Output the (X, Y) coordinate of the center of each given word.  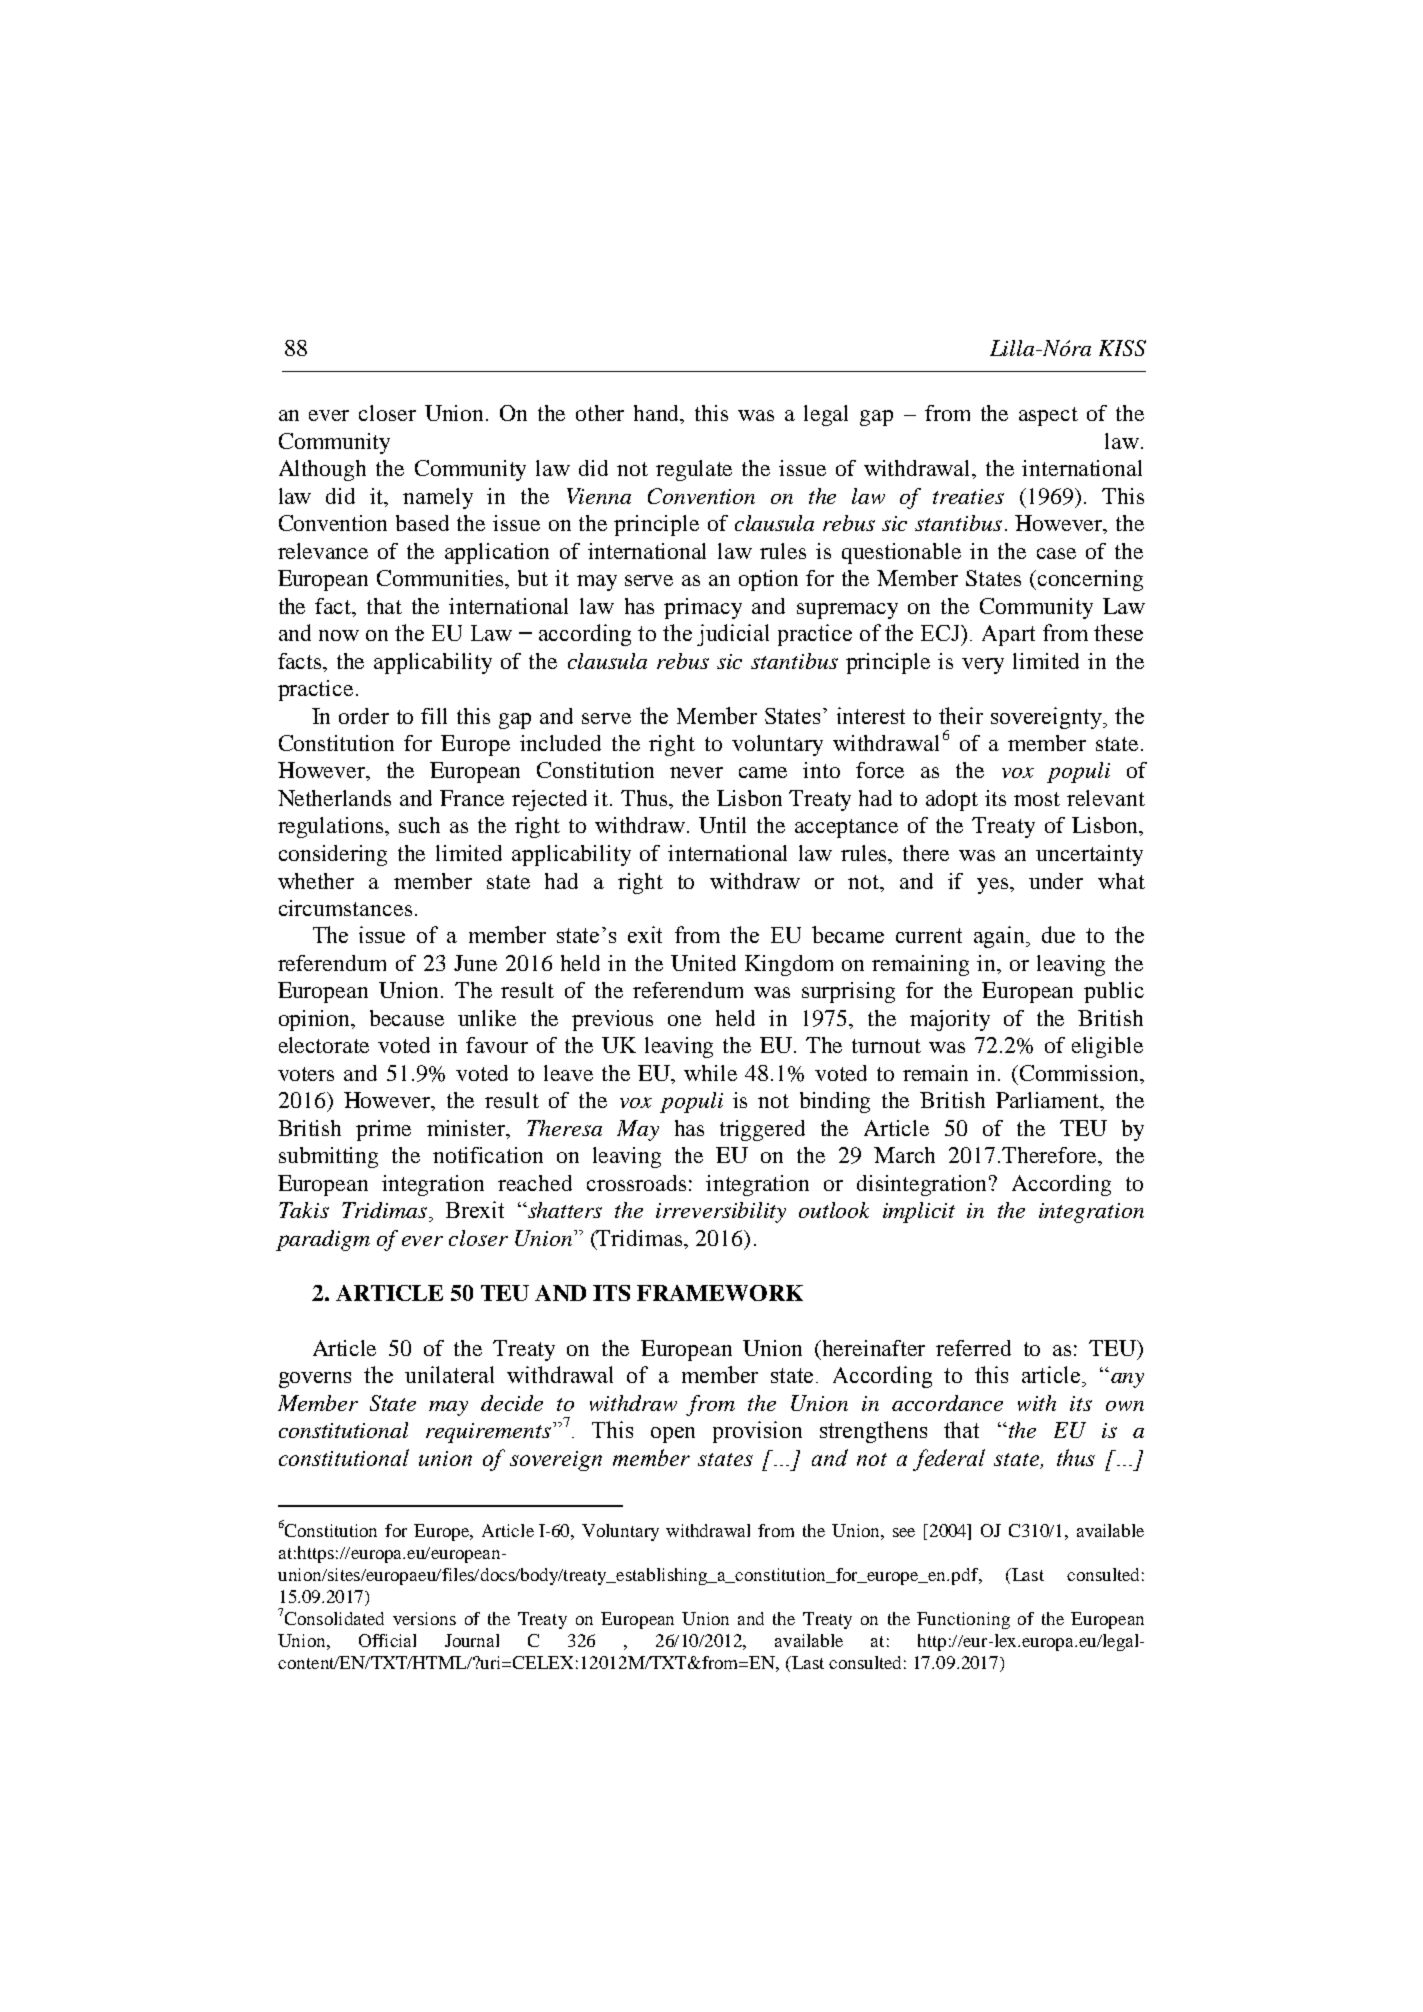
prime (383, 1130)
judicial (733, 635)
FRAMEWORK (720, 1293)
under (1056, 881)
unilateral (449, 1374)
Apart (1008, 635)
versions (424, 1618)
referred (973, 1348)
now (339, 635)
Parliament (1049, 1101)
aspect (1048, 416)
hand (658, 414)
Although (322, 470)
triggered (762, 1130)
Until (722, 825)
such (419, 825)
